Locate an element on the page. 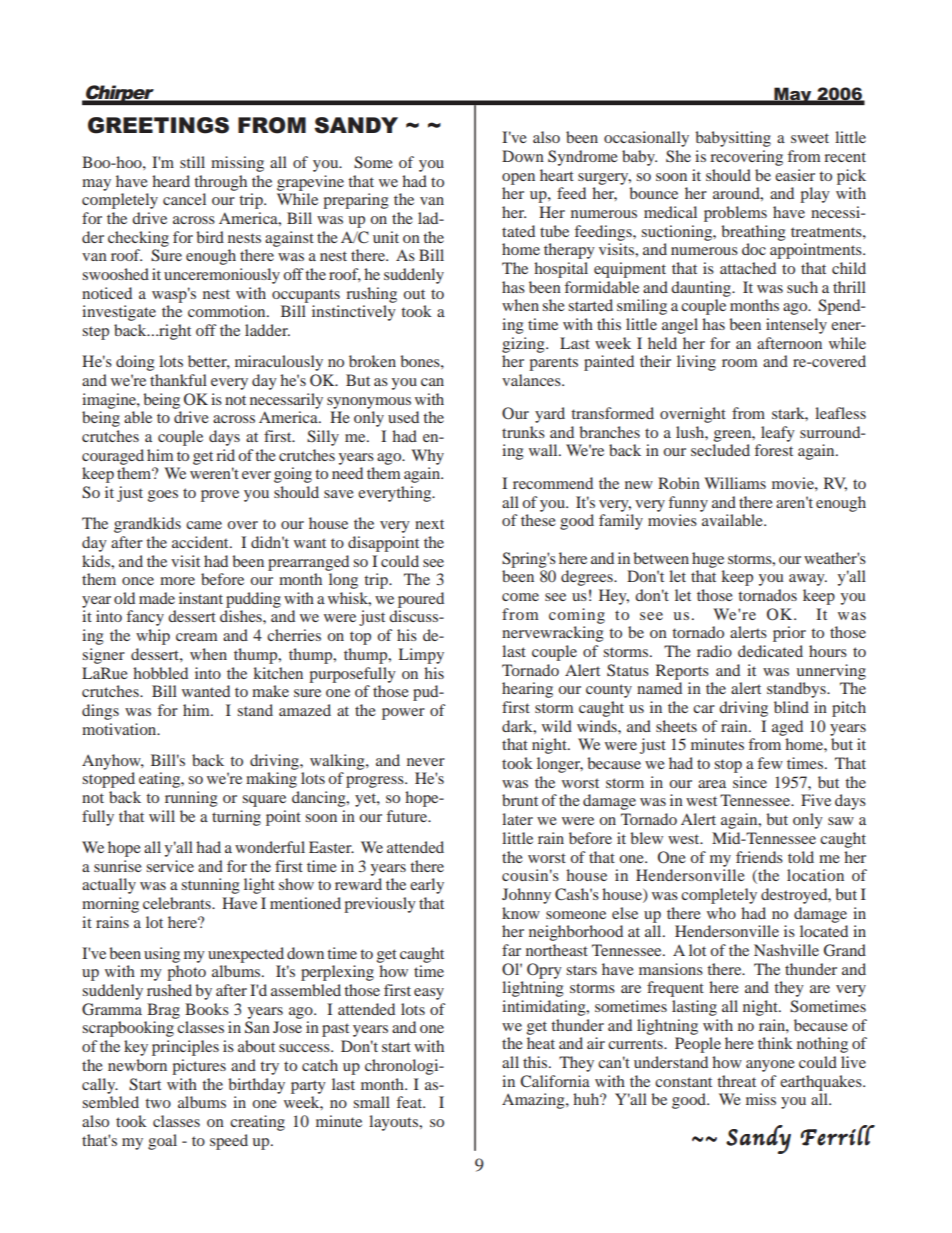  open is located at coordinates (518, 179).
